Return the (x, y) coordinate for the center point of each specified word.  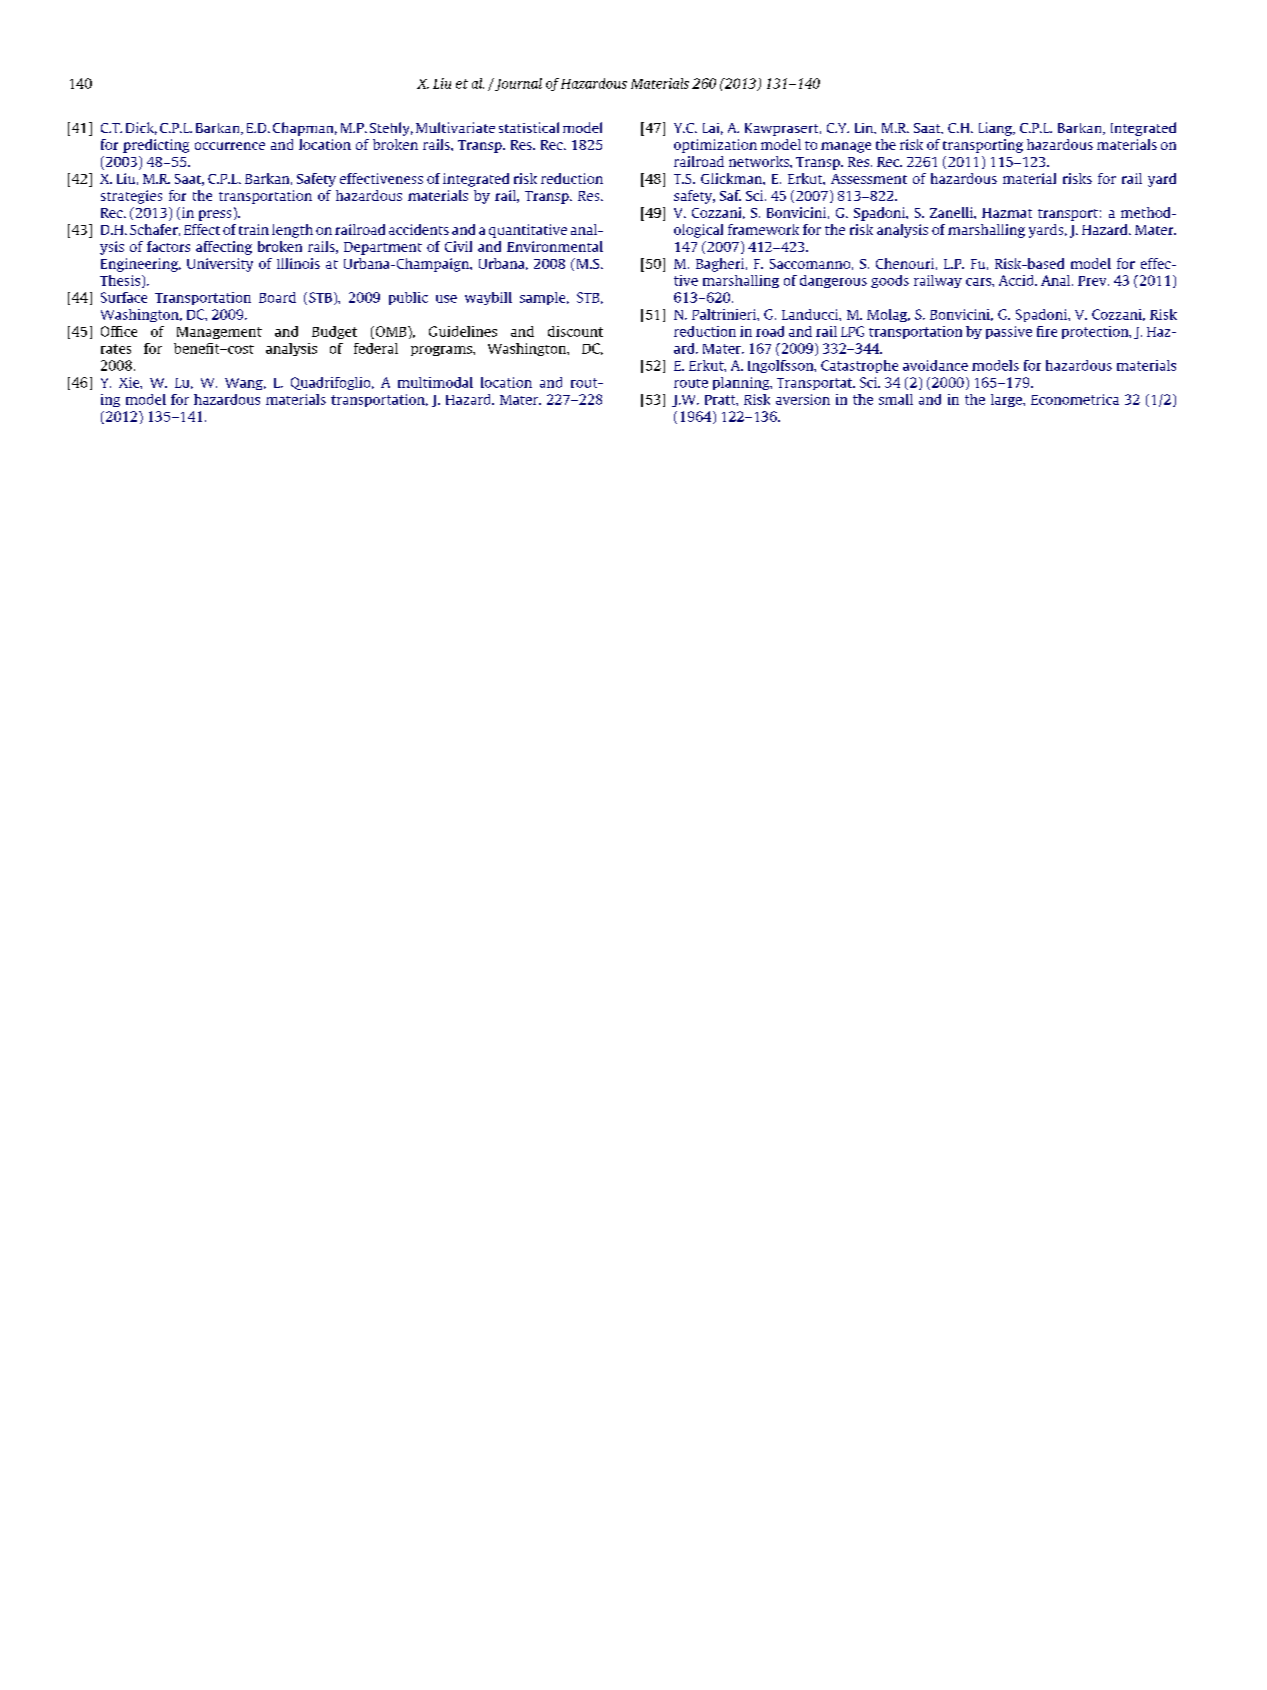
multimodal (435, 382)
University (220, 265)
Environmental (555, 246)
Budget (334, 332)
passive (1009, 332)
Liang (996, 129)
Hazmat (1007, 213)
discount (575, 331)
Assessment (869, 179)
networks (760, 161)
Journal (517, 84)
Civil (458, 246)
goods (890, 281)
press (215, 215)
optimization (715, 146)
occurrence (230, 146)
